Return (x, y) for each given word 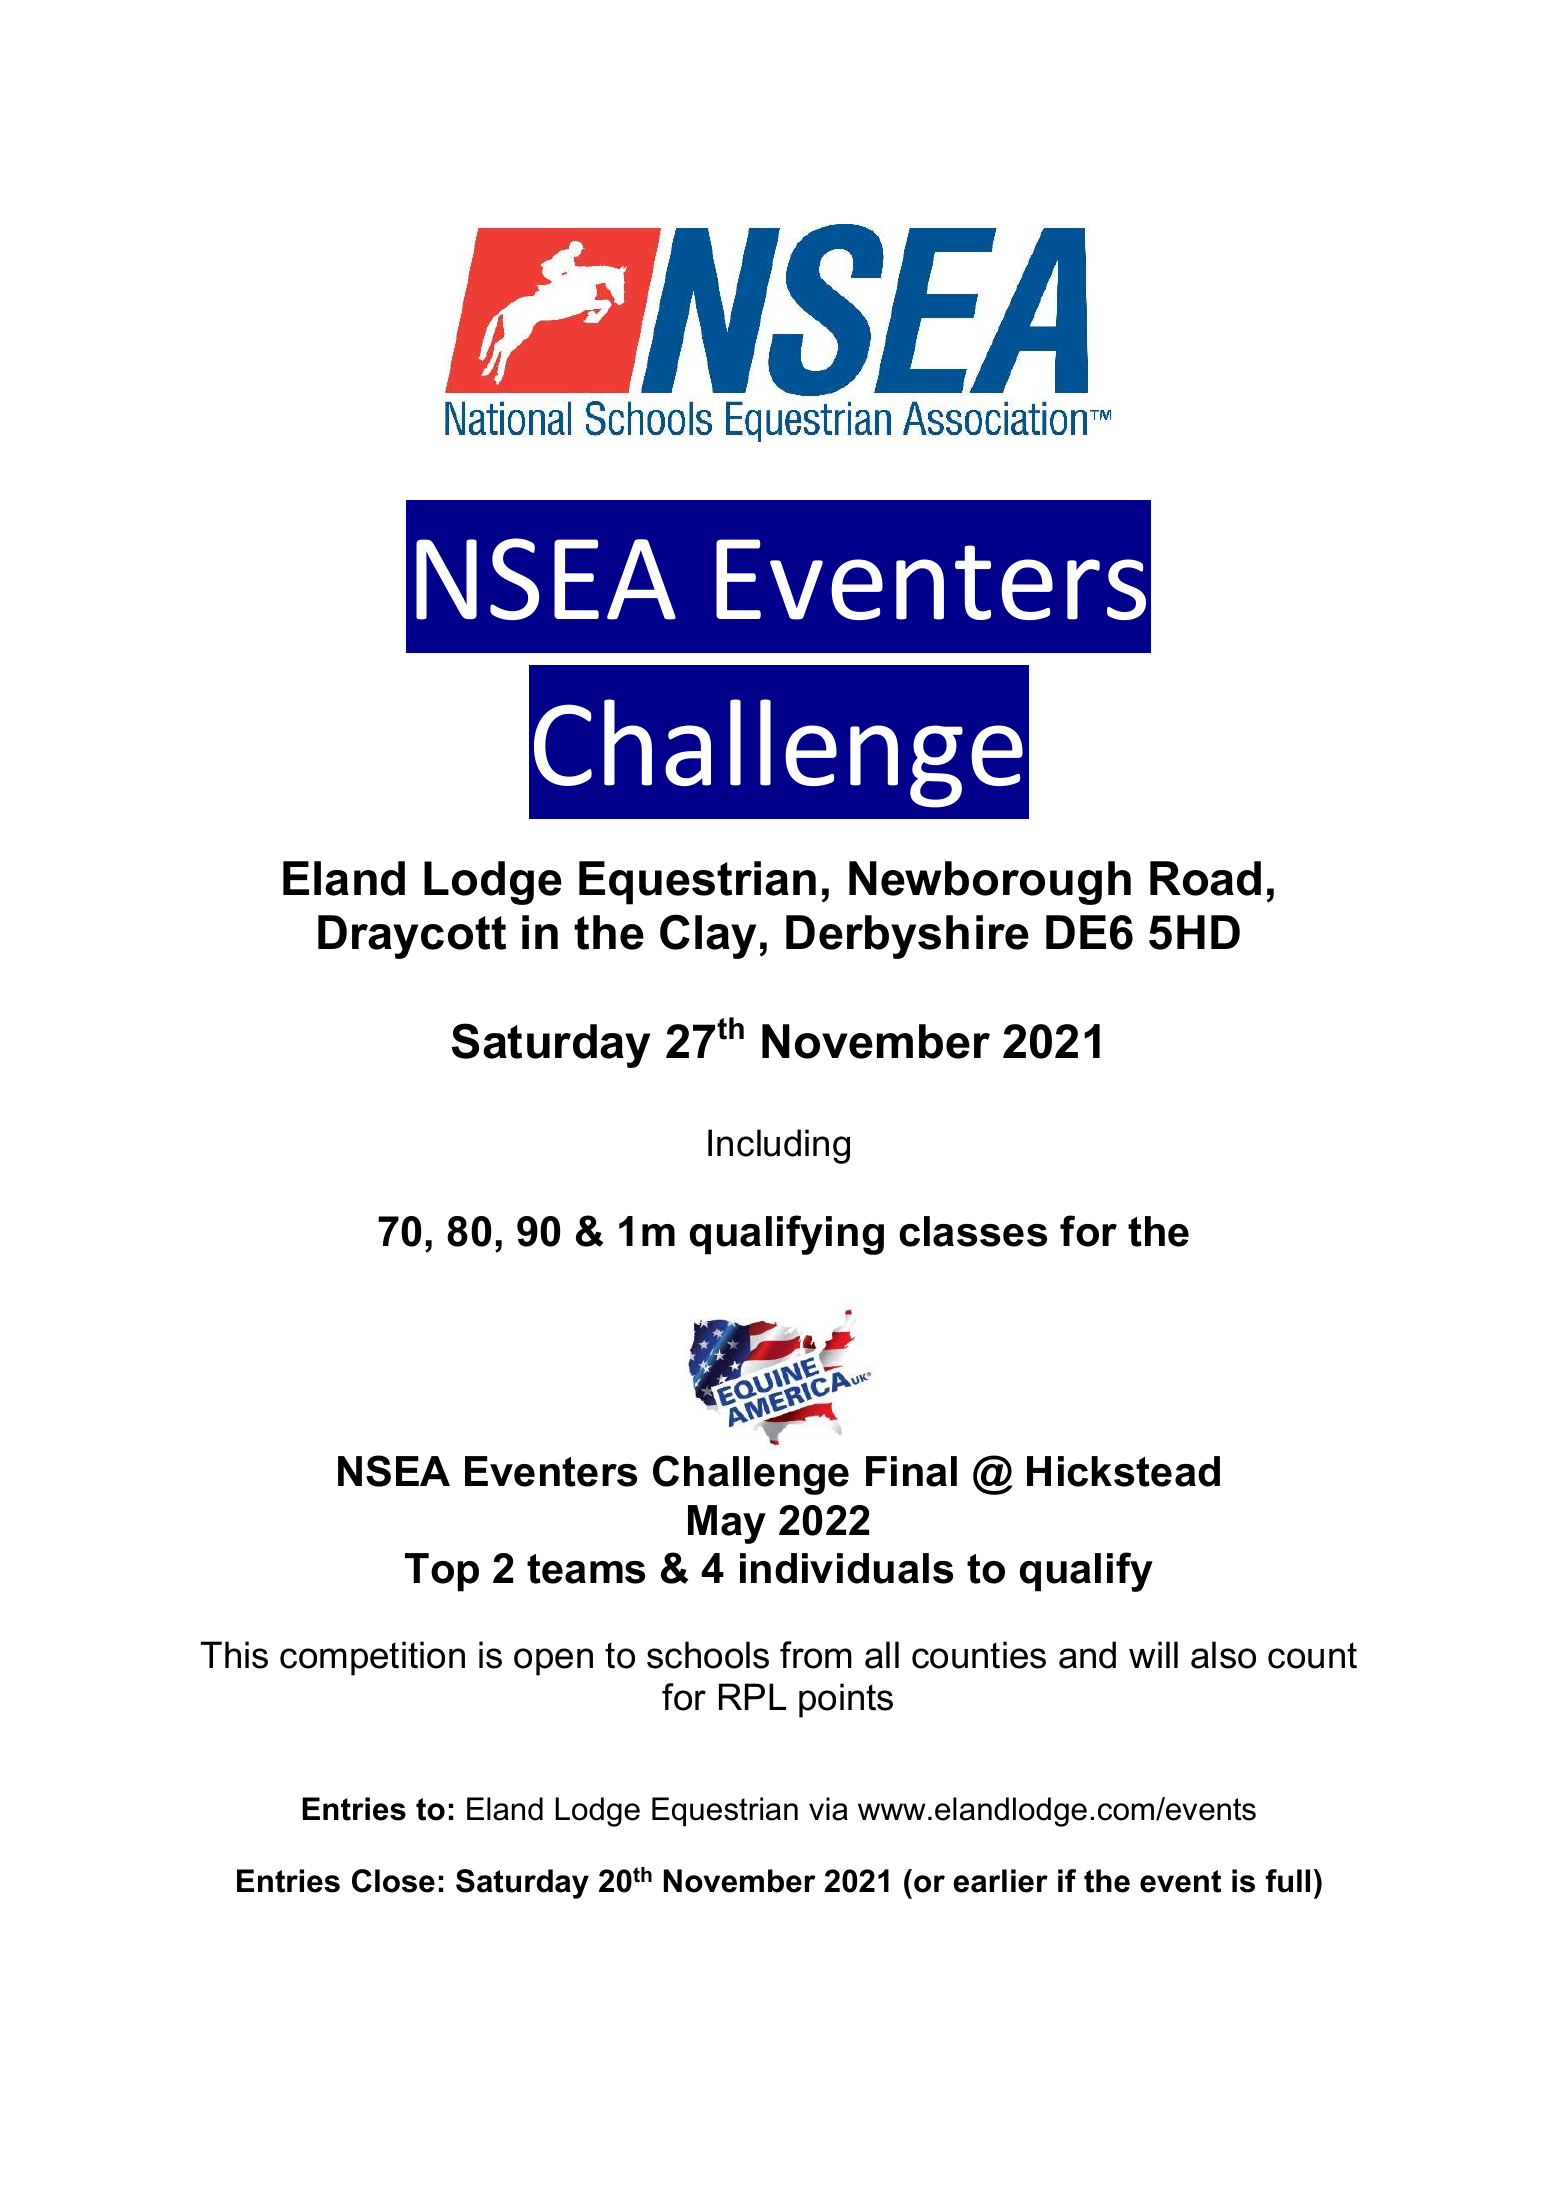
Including (779, 1146)
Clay (708, 936)
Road (1205, 878)
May (727, 1524)
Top (442, 1572)
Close (393, 1881)
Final (911, 1471)
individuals (846, 1568)
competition (372, 1658)
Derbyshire (907, 937)
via (828, 1809)
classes (973, 1231)
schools (708, 1655)
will (1153, 1654)
